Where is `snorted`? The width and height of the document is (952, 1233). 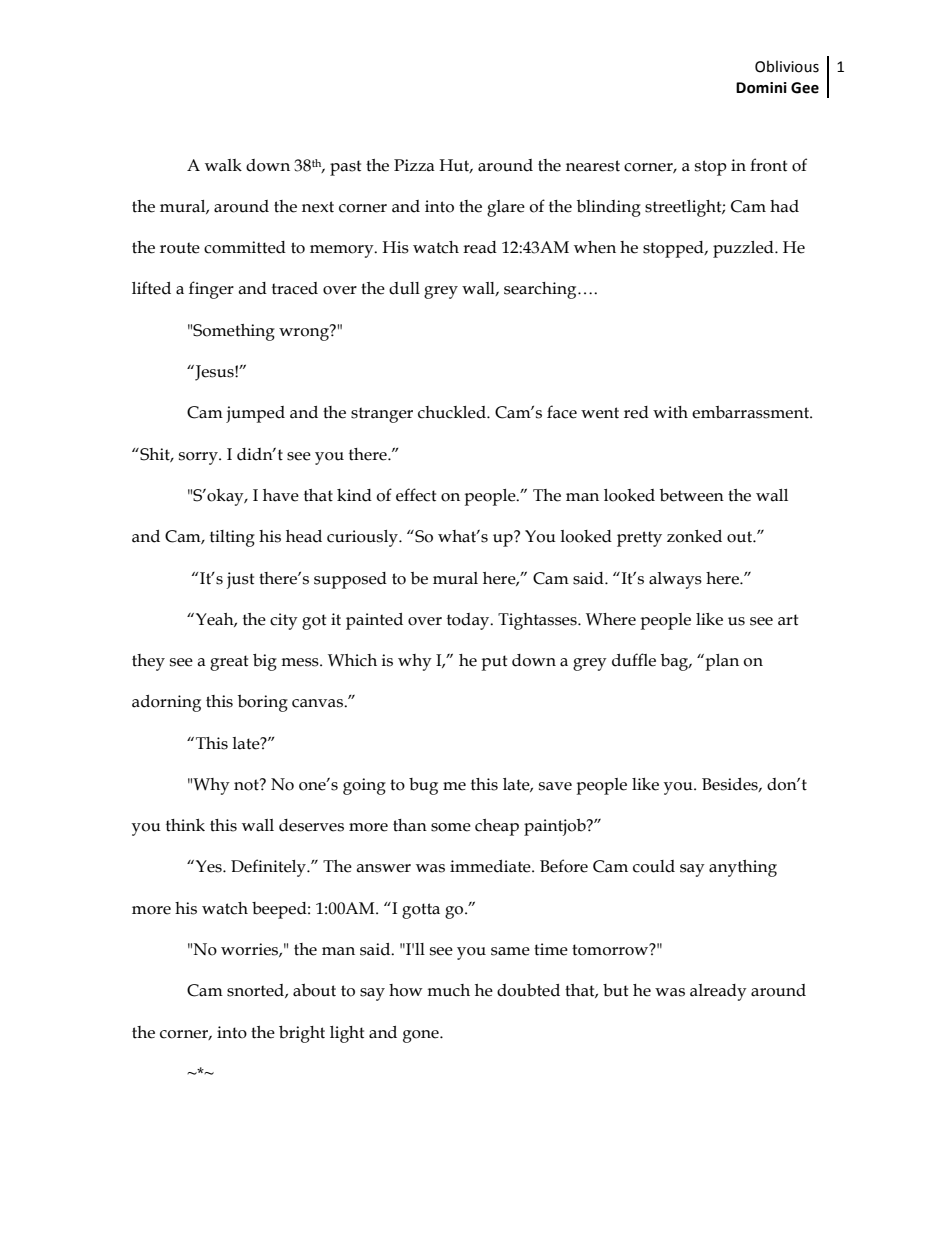 snorted is located at coordinates (256, 991).
